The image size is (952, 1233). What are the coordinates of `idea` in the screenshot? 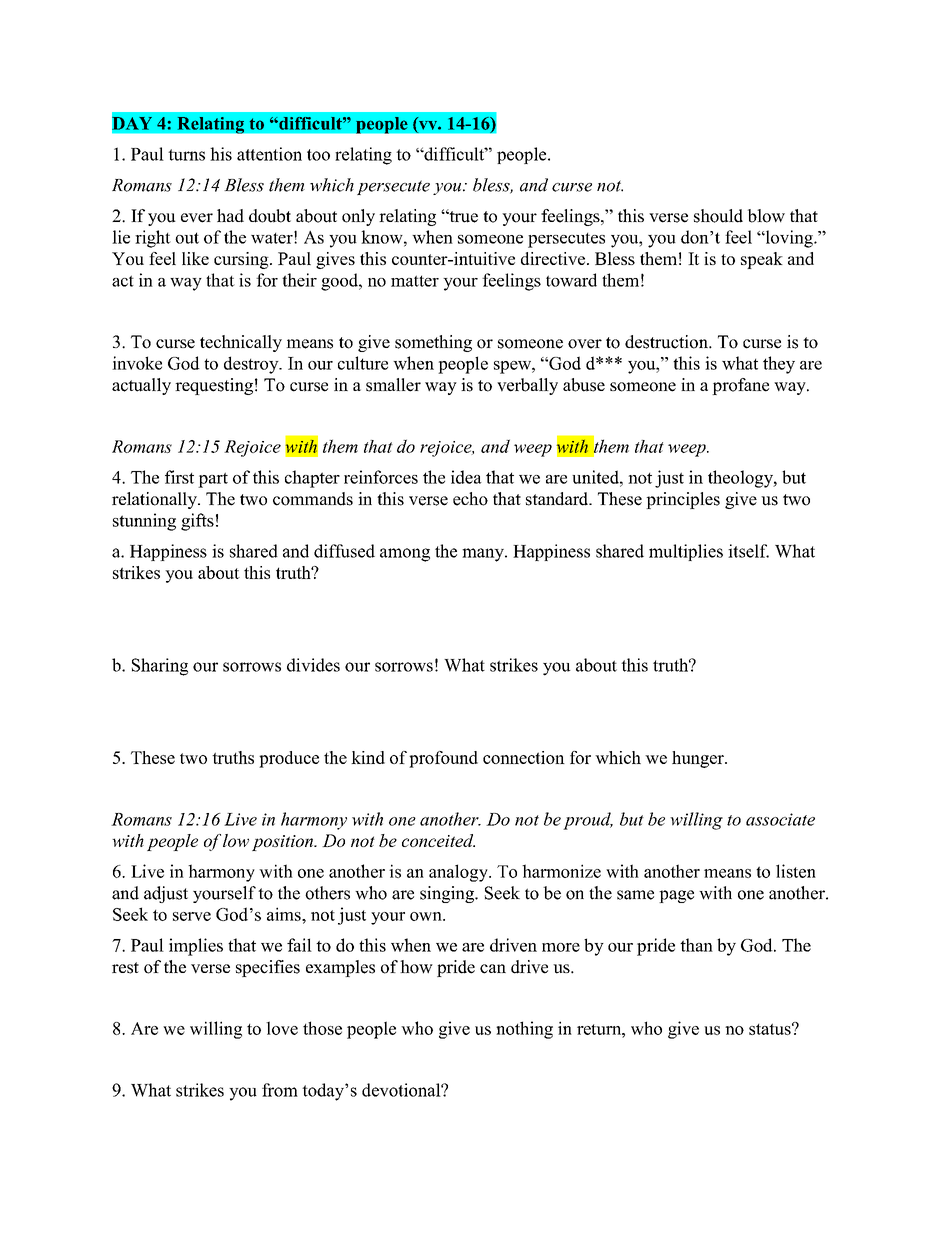 It's located at (466, 477).
